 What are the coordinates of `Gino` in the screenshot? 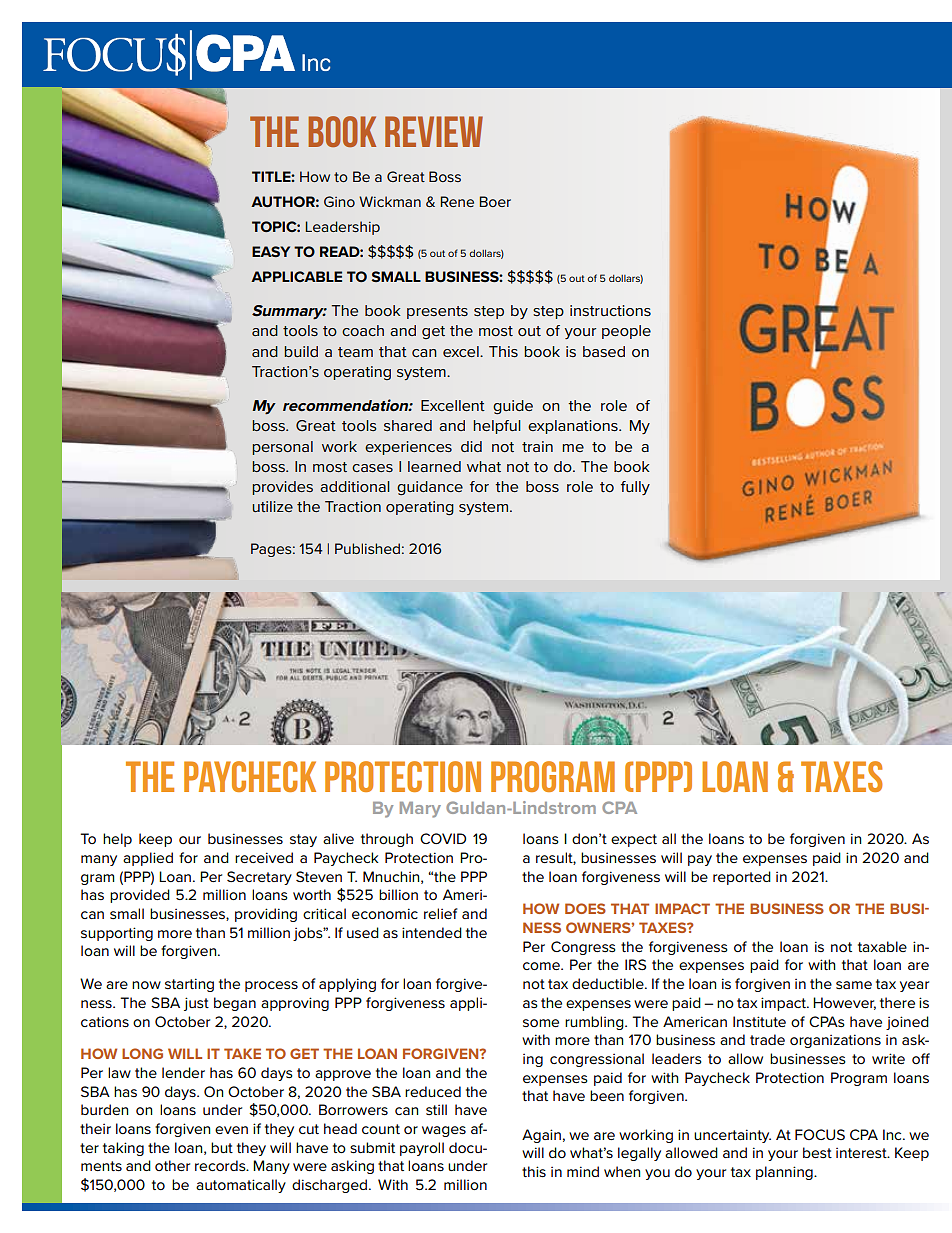 It's located at (339, 201).
